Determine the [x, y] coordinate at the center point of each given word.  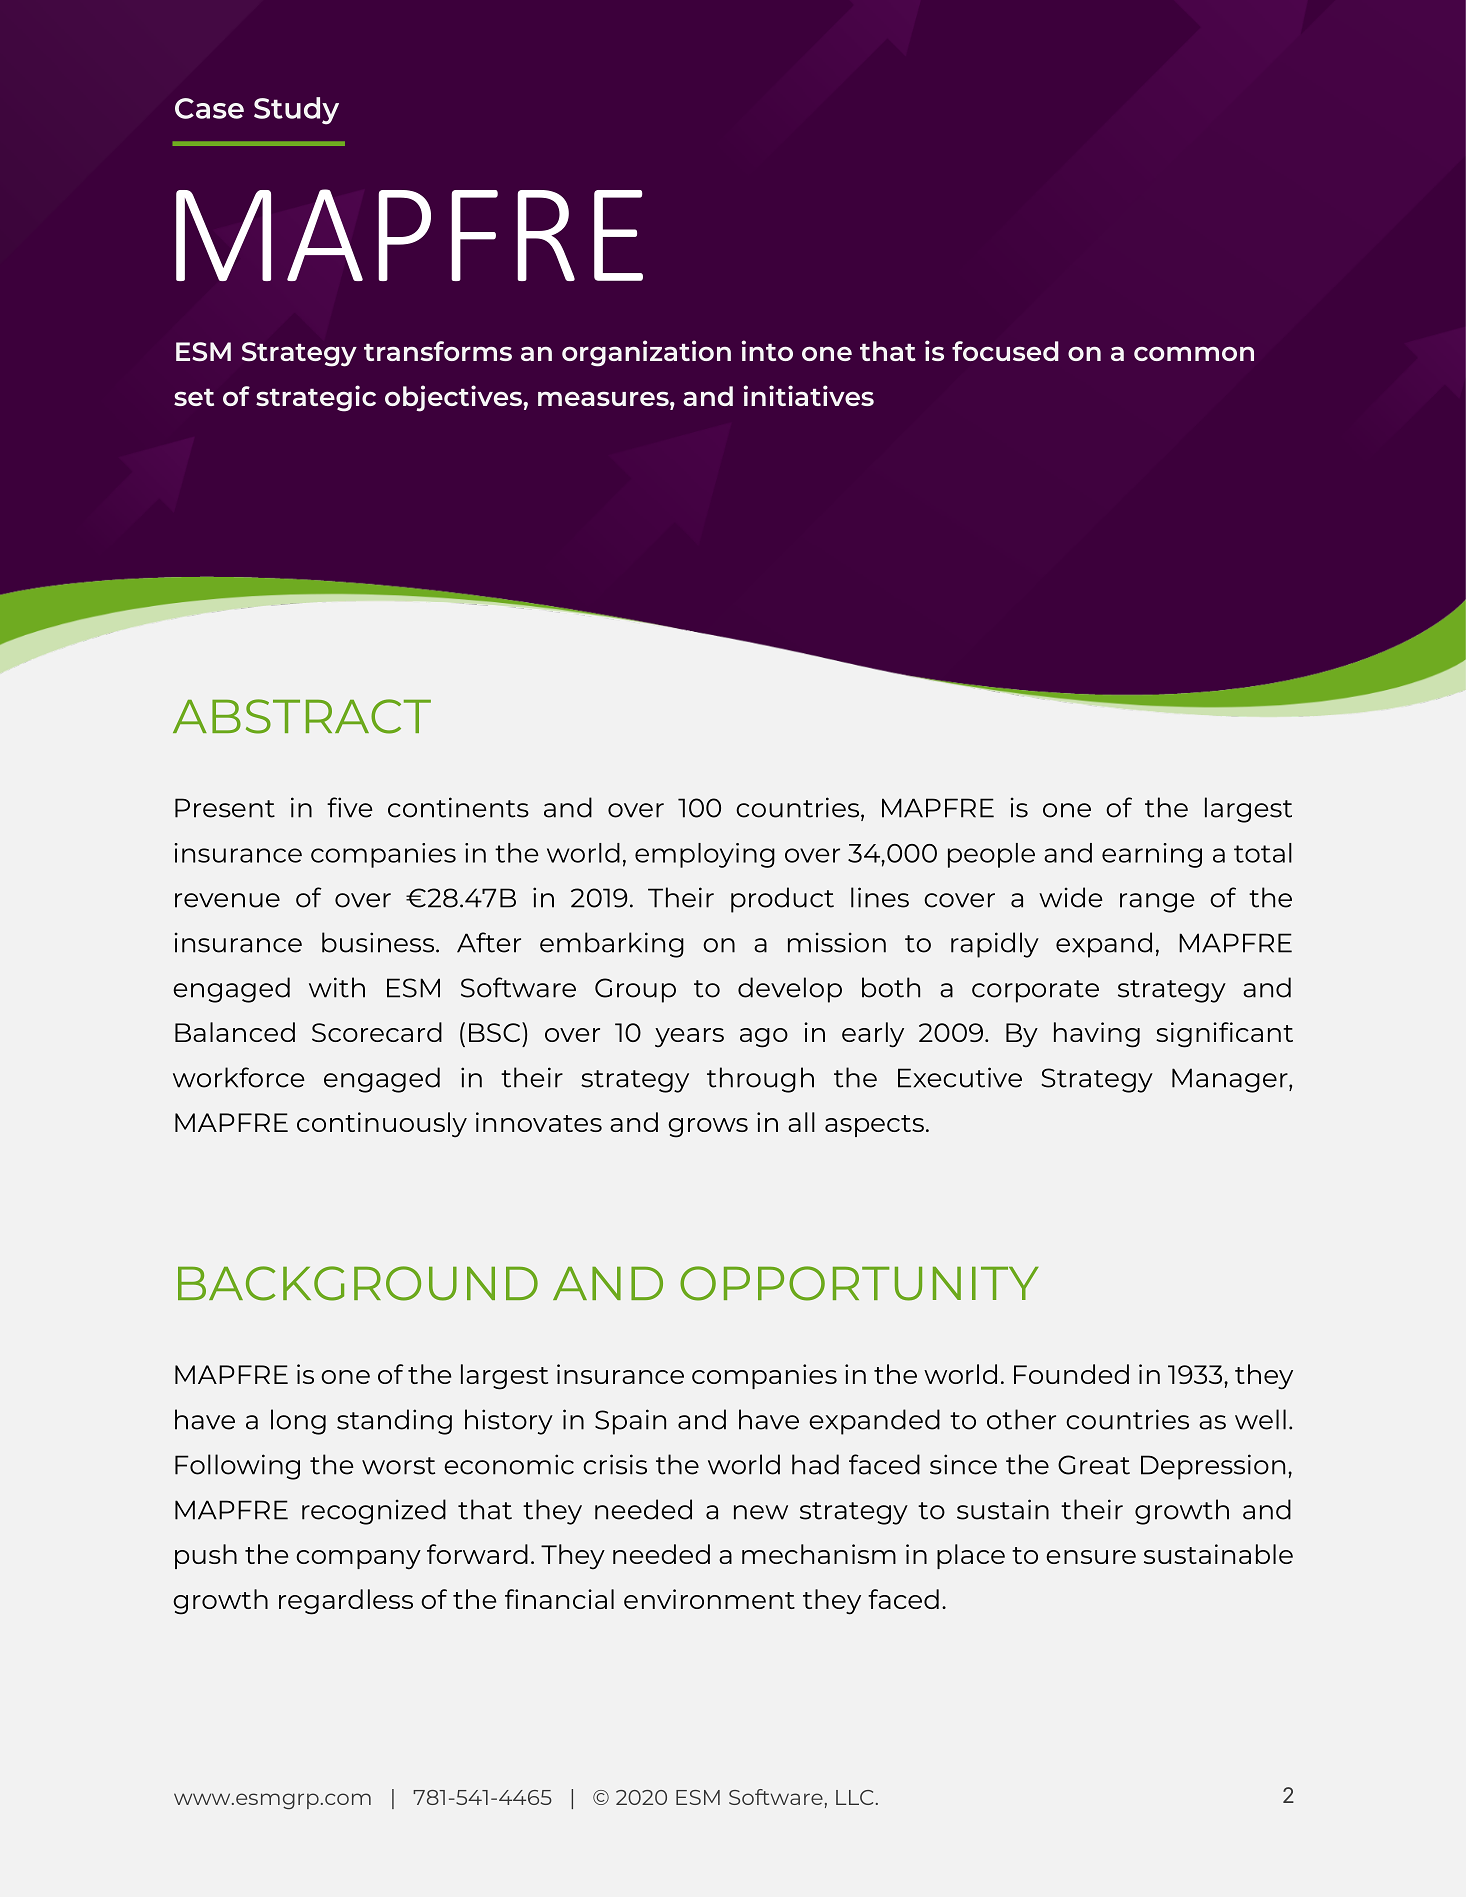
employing [705, 855]
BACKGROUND [358, 1283]
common [1194, 353]
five [350, 807]
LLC [854, 1797]
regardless [346, 1602]
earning [1152, 855]
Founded [1071, 1374]
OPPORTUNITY [859, 1283]
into [767, 350]
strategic [316, 398]
